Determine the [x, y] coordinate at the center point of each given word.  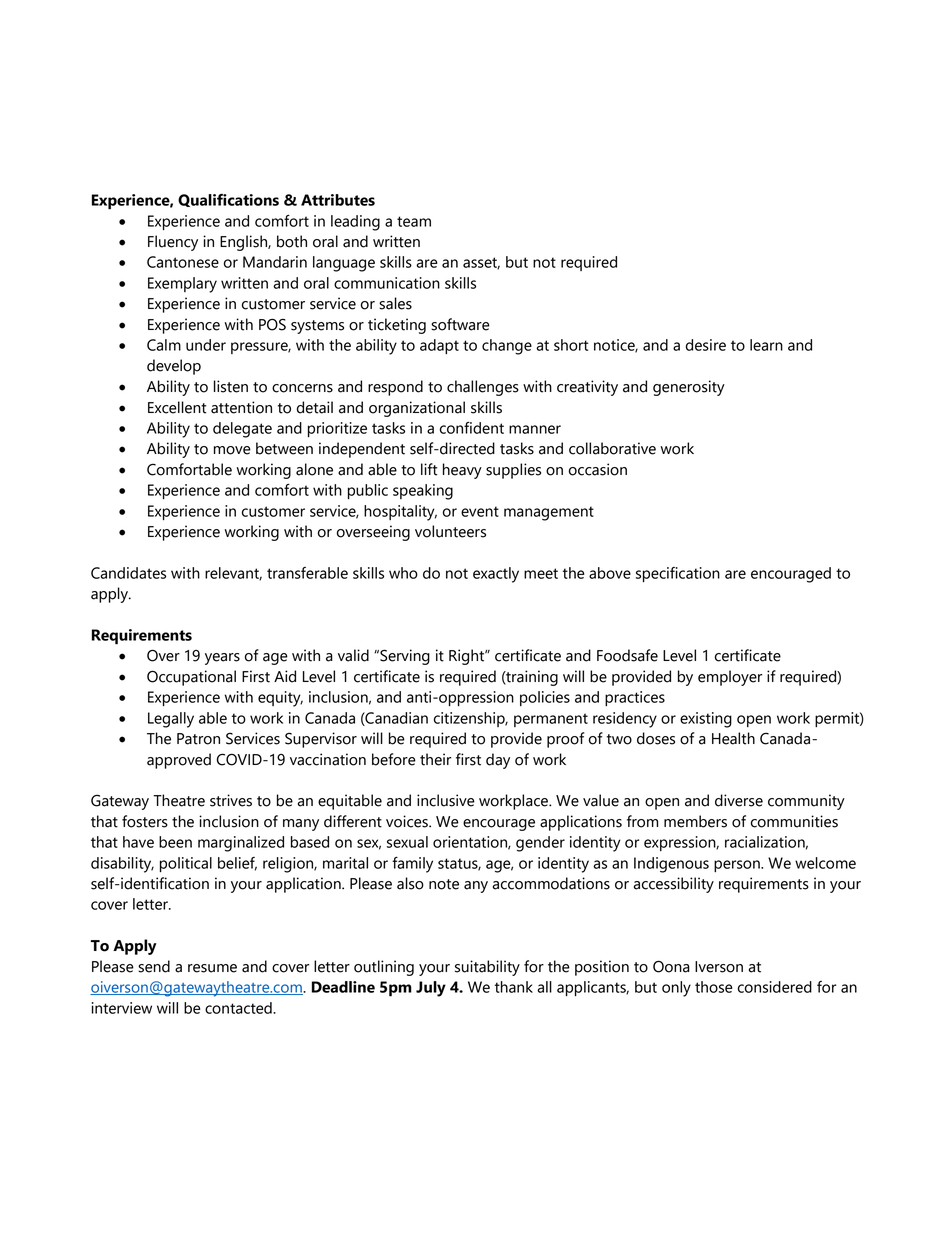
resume [212, 968]
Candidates [128, 573]
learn [766, 345]
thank [514, 987]
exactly [496, 575]
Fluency [173, 243]
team [414, 221]
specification [678, 574]
